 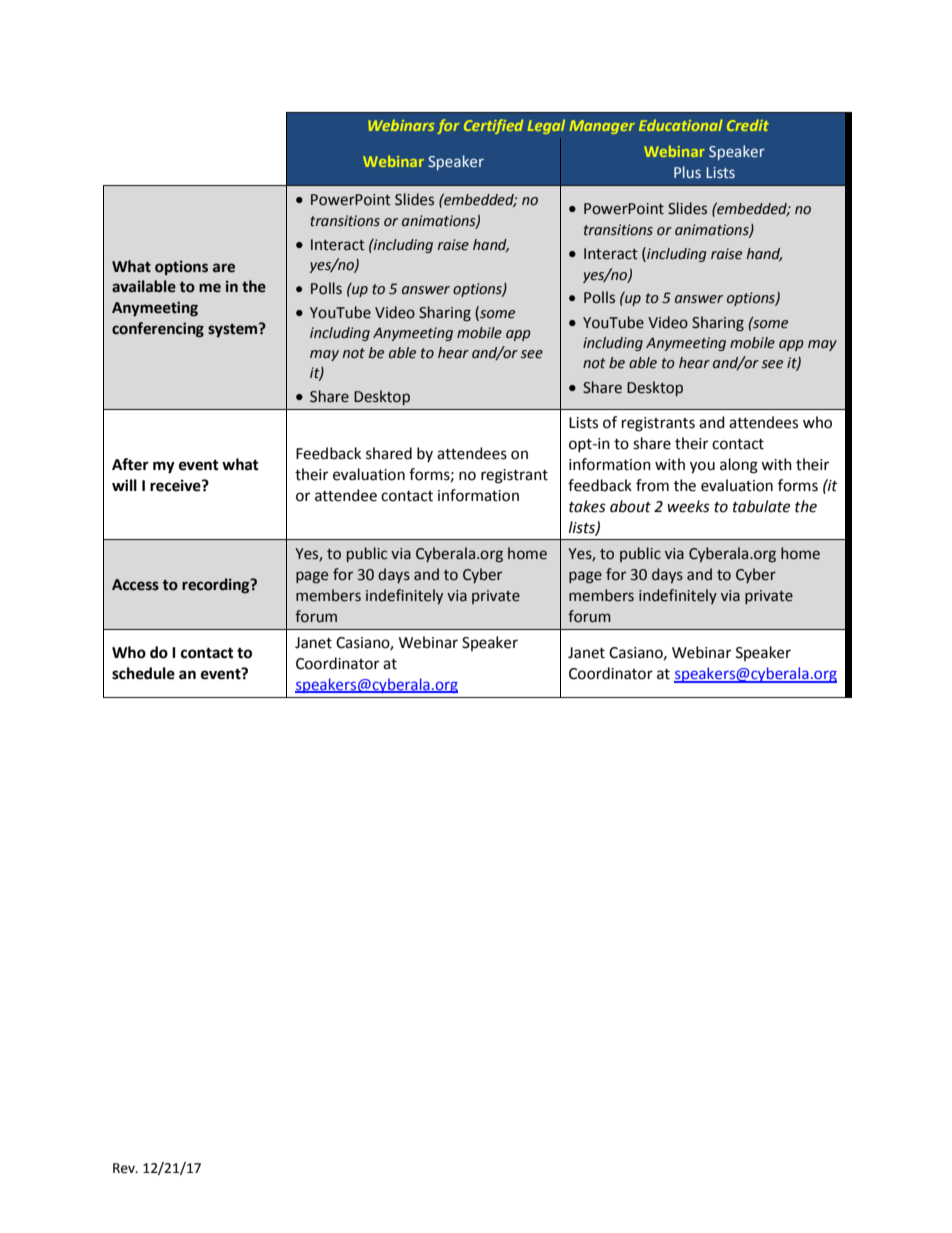 I want to click on Rev, so click(x=125, y=1168).
